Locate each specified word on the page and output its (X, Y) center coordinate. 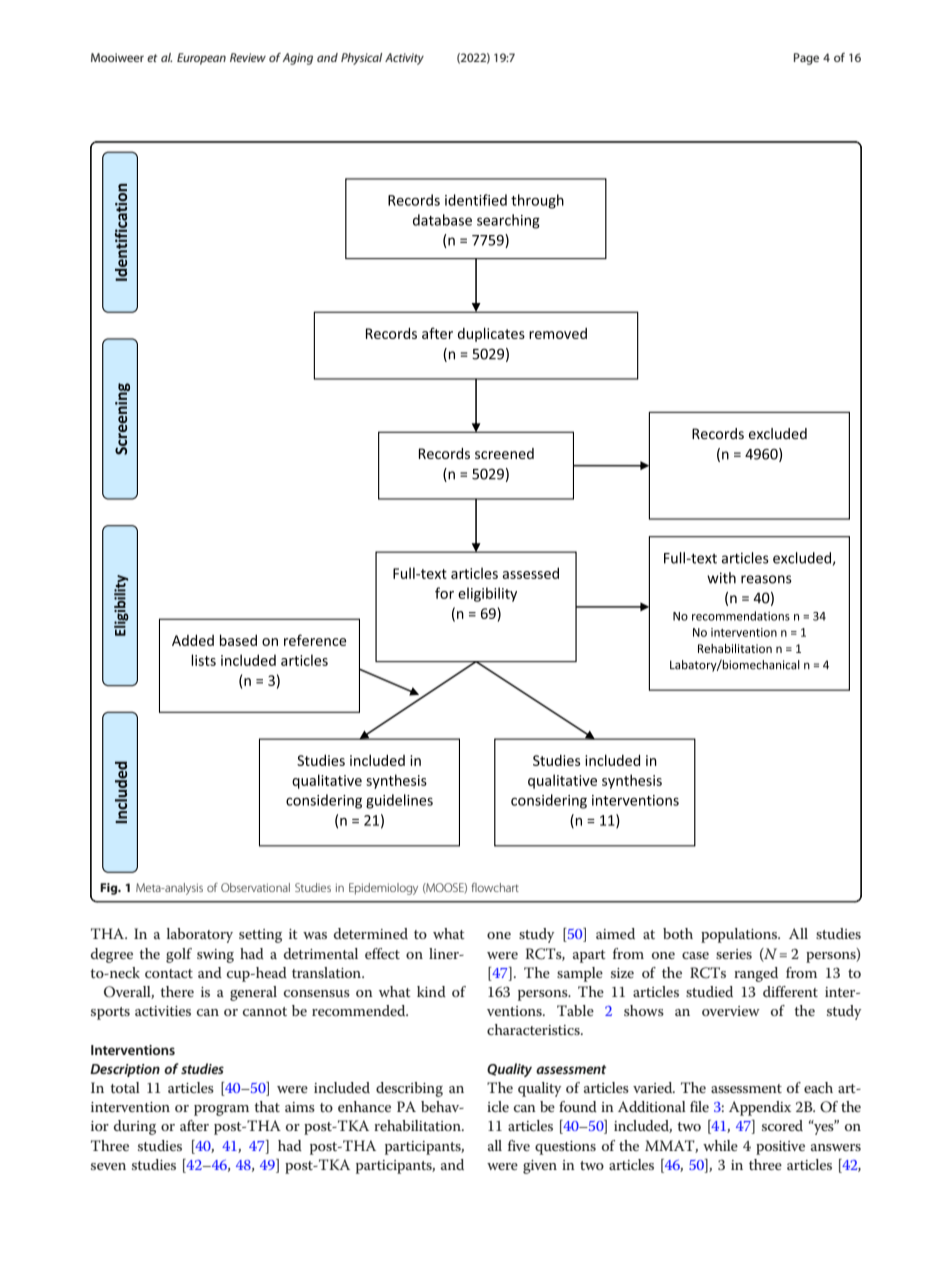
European (201, 59)
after (194, 1125)
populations (740, 935)
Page (806, 59)
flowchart (495, 887)
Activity (404, 59)
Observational (255, 887)
